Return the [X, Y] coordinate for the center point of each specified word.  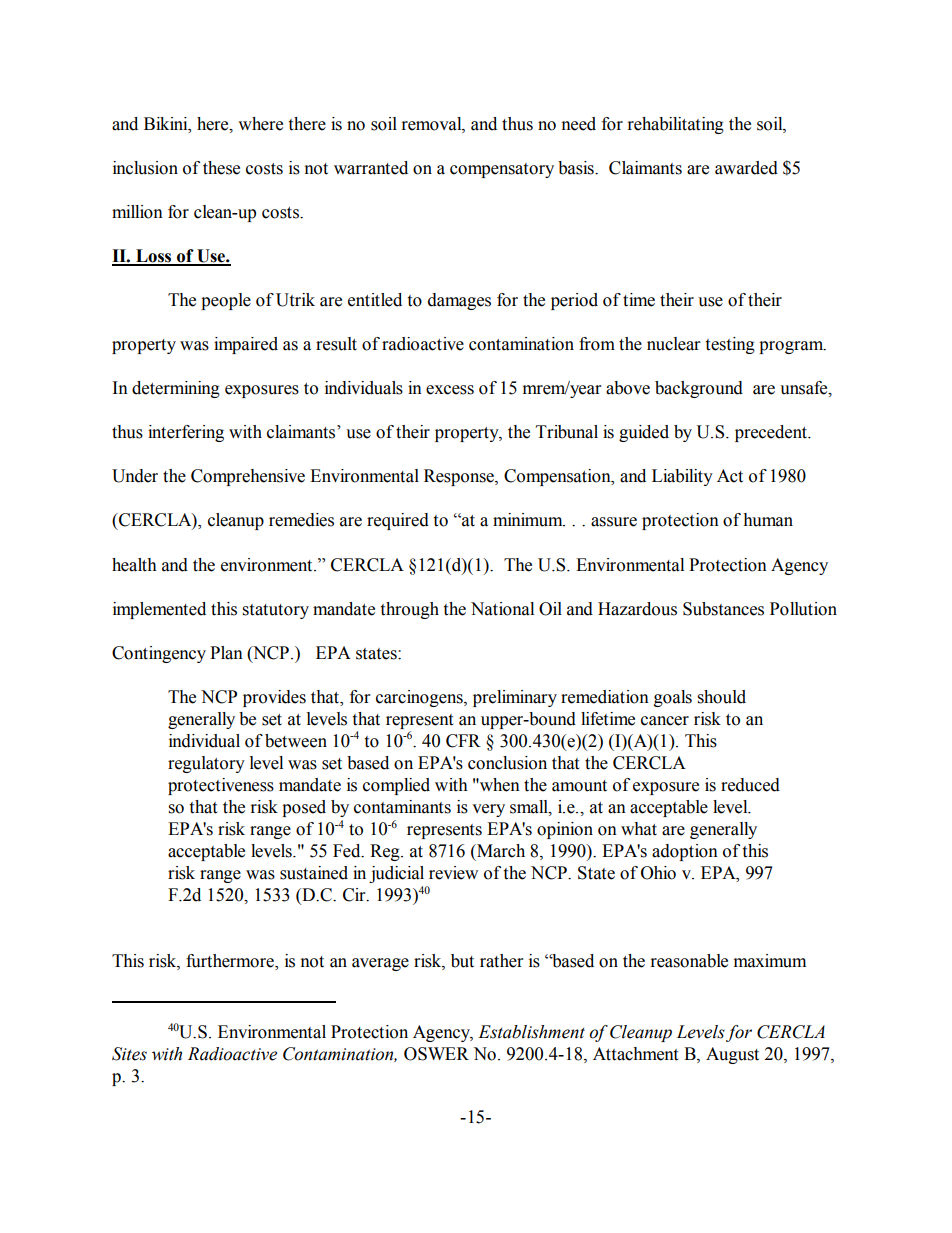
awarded [746, 168]
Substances [723, 609]
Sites [129, 1054]
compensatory [502, 170]
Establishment [531, 1032]
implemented [159, 610]
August [732, 1055]
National [502, 609]
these [221, 168]
